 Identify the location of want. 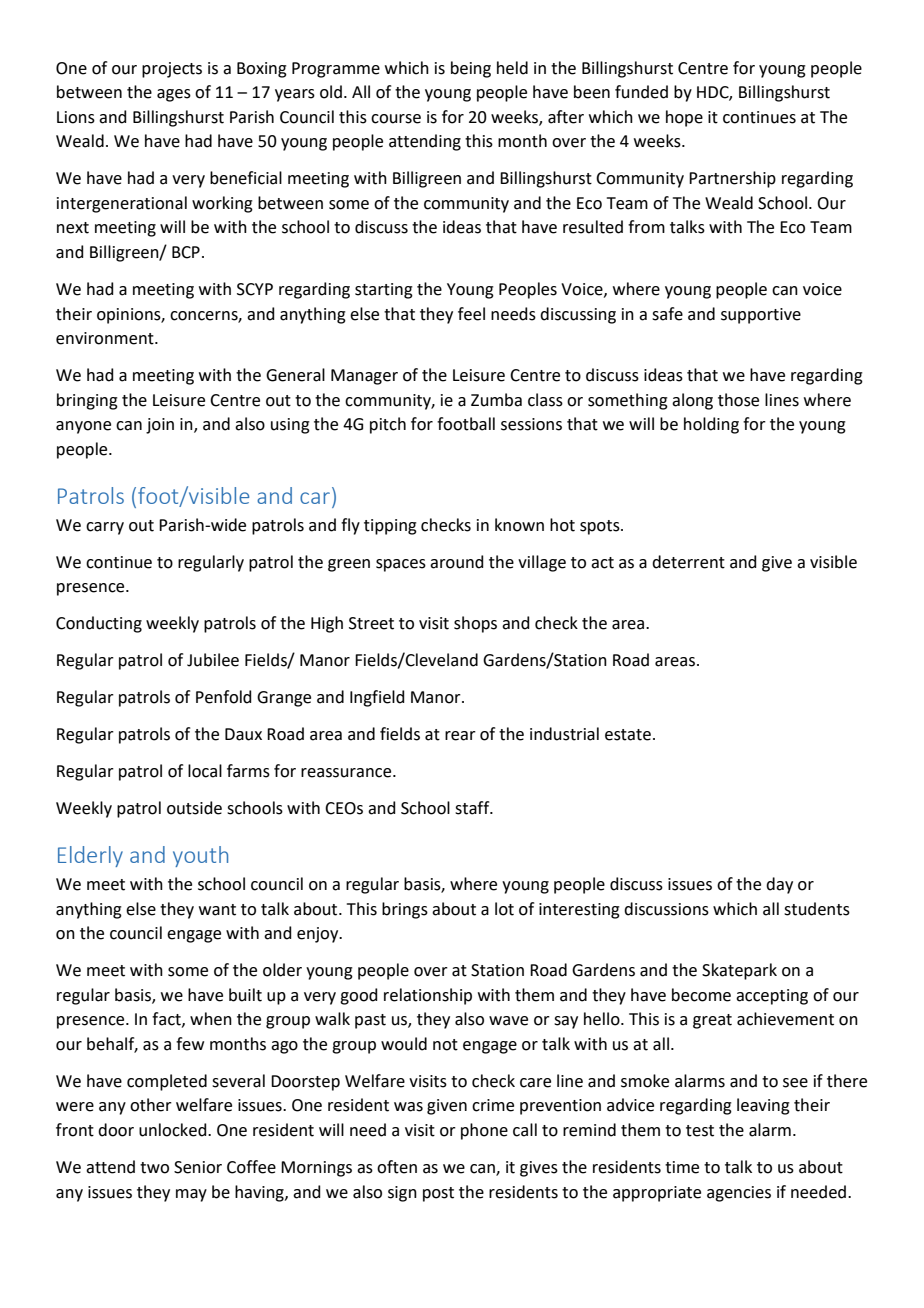
(217, 910).
